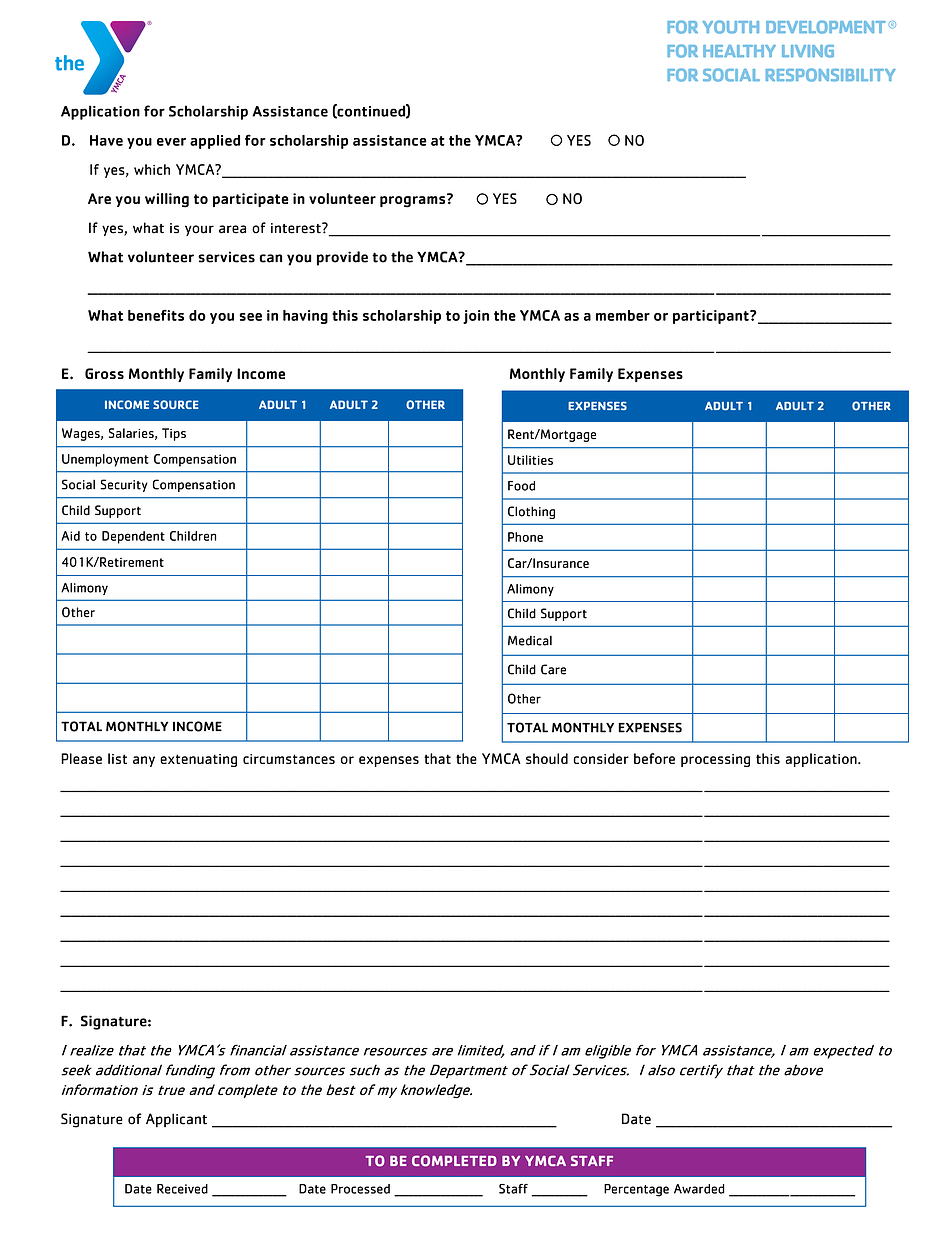 This screenshot has height=1233, width=952. What do you see at coordinates (152, 169) in the screenshot?
I see `which` at bounding box center [152, 169].
